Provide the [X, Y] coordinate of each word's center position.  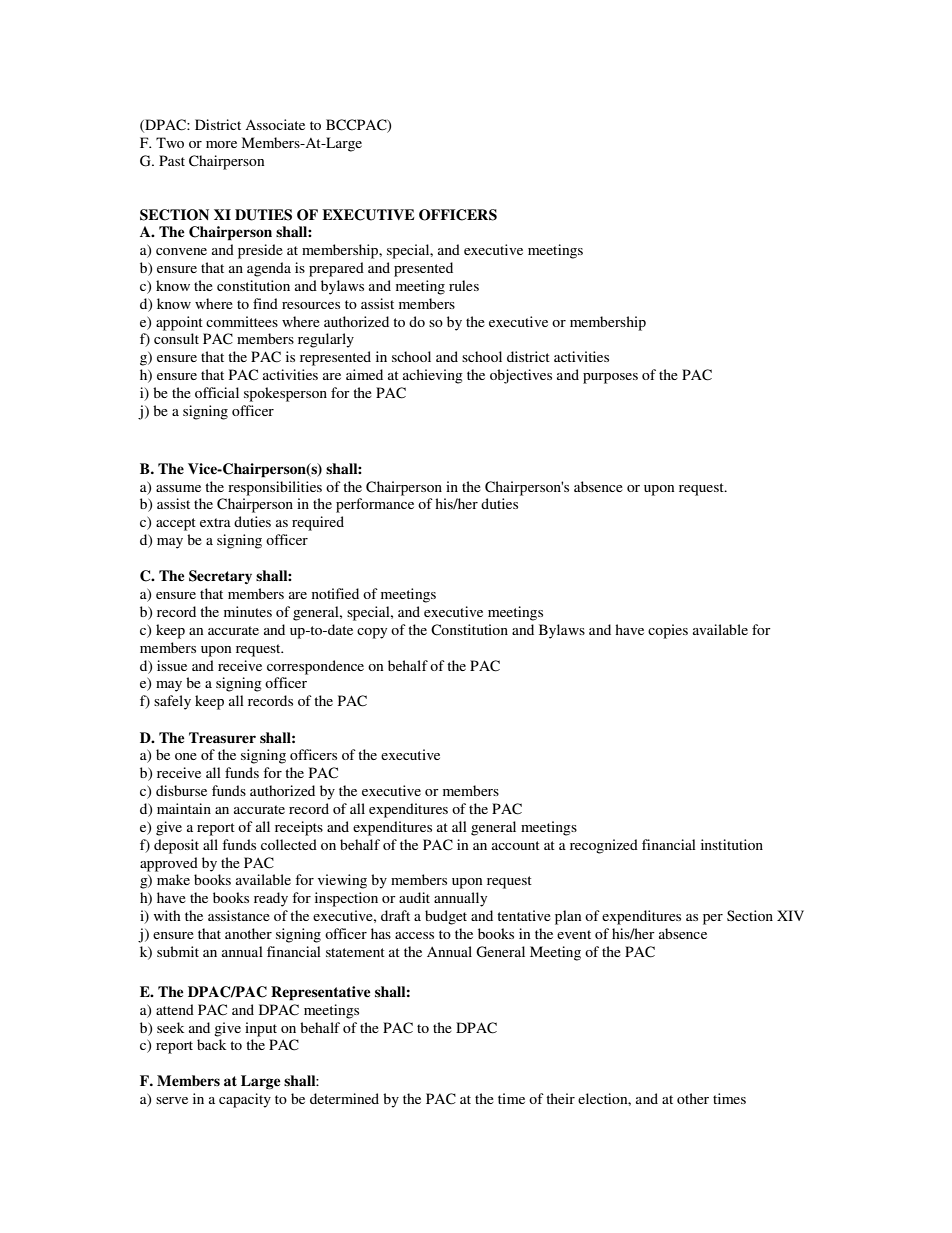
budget [446, 917]
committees [242, 321]
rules [464, 285]
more [221, 144]
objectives [521, 376]
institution [732, 844]
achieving [433, 376]
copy [372, 633]
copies [668, 631]
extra [215, 522]
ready [271, 899]
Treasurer [222, 738]
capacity [245, 1100]
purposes [610, 378]
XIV [790, 915]
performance [375, 505]
